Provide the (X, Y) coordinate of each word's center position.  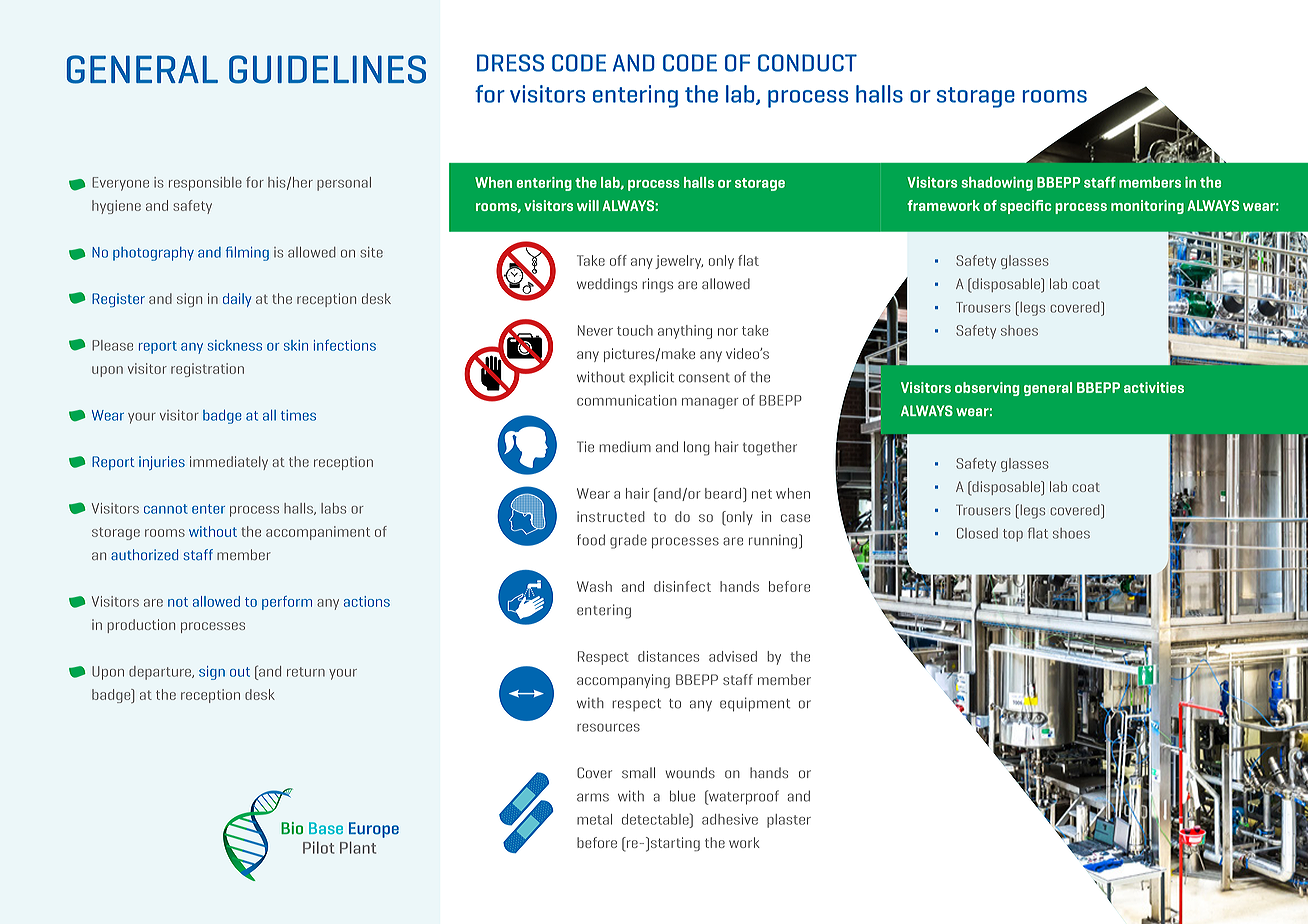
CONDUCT (807, 63)
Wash (594, 586)
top (1013, 535)
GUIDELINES (327, 69)
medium (625, 447)
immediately (229, 463)
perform (287, 603)
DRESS (510, 63)
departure (161, 673)
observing (987, 389)
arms (593, 797)
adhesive (730, 819)
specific (1025, 207)
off (618, 260)
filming (247, 253)
